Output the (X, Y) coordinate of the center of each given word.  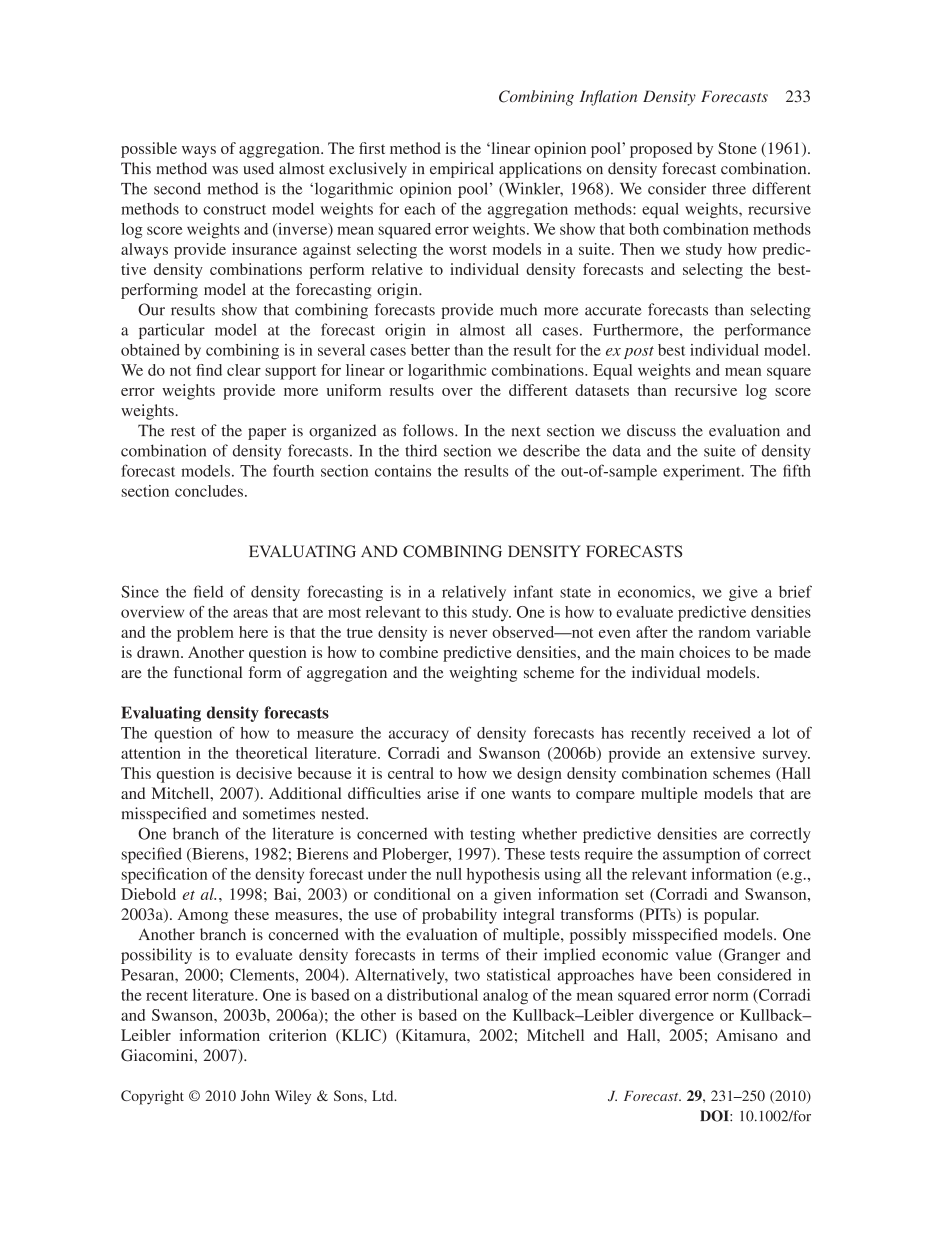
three (729, 188)
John (255, 1095)
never (468, 634)
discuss (651, 430)
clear (244, 370)
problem (205, 634)
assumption (701, 855)
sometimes (279, 813)
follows (429, 430)
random (724, 632)
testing (492, 835)
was (225, 170)
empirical (462, 170)
